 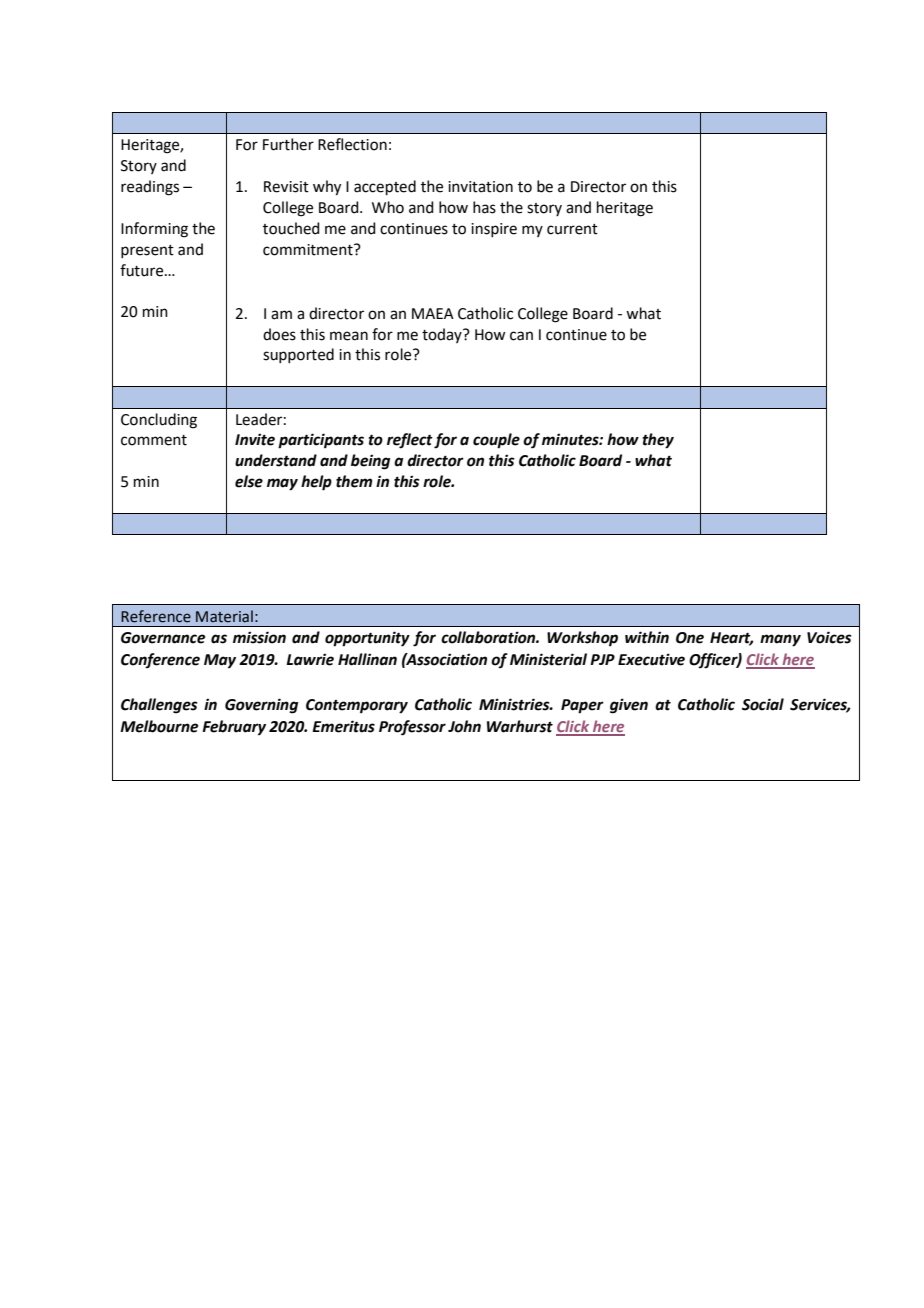 What do you see at coordinates (480, 187) in the screenshot?
I see `invitation` at bounding box center [480, 187].
